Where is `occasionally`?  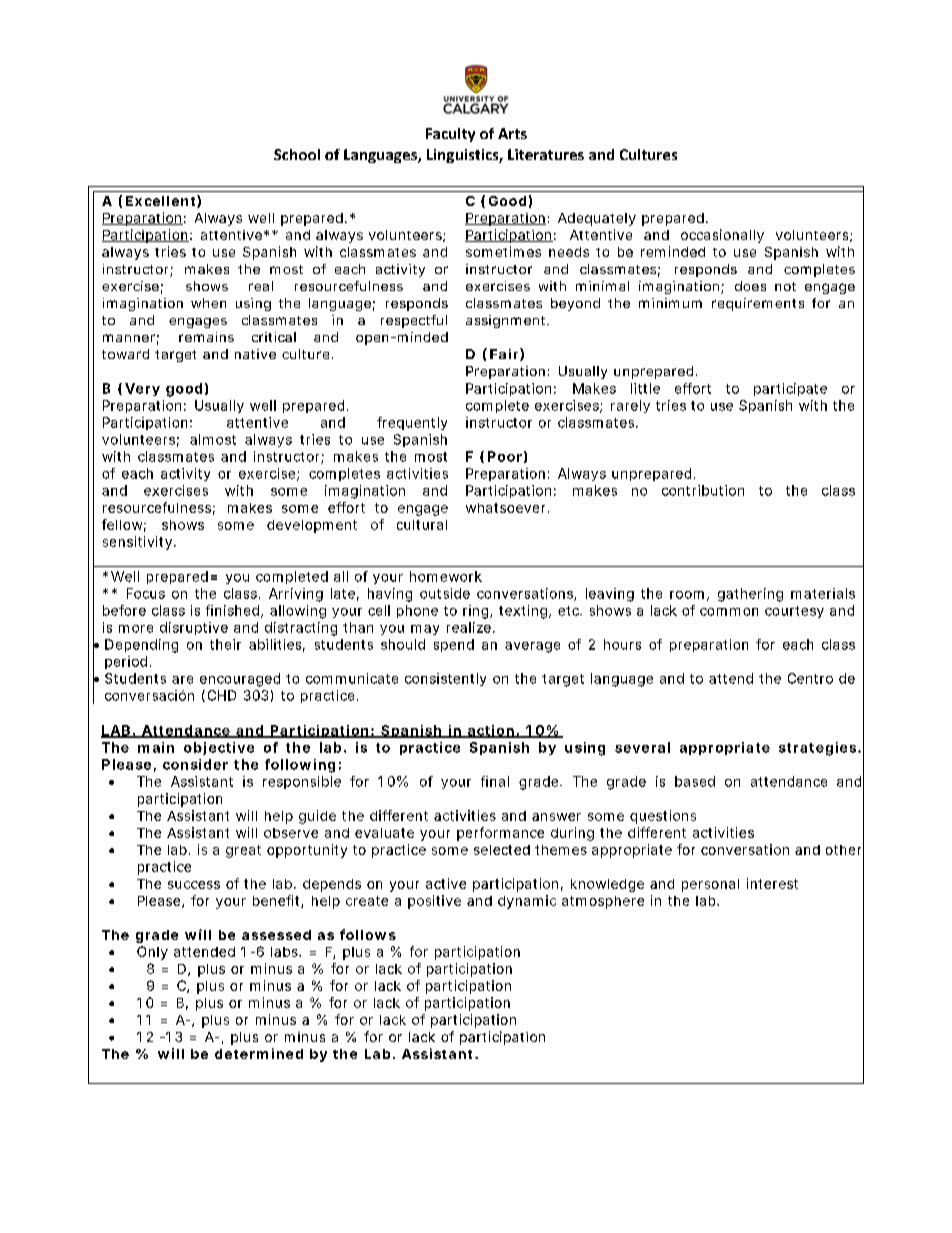 occasionally is located at coordinates (722, 236).
